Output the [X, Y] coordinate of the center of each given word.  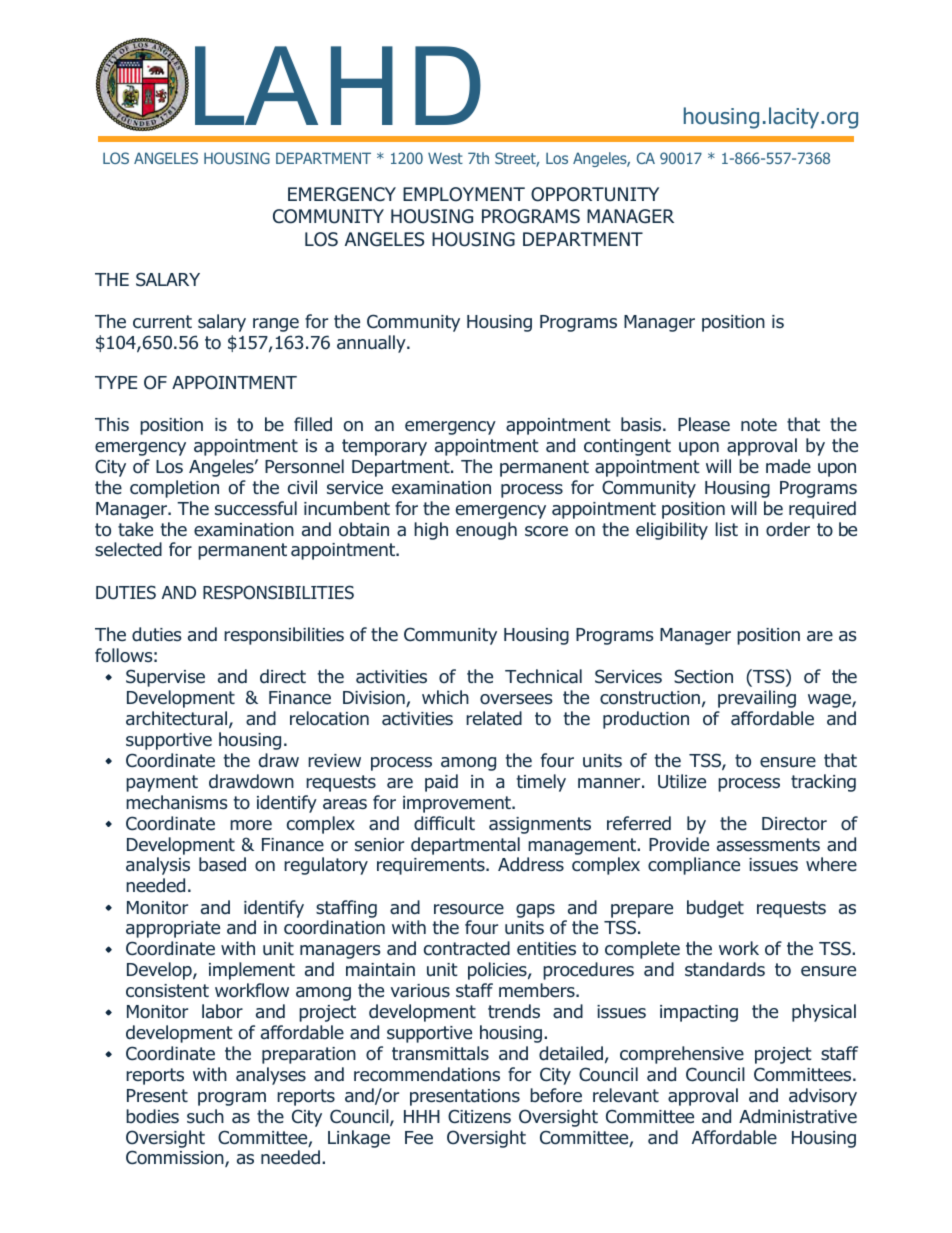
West [445, 158]
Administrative [798, 1116]
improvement [458, 804]
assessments [768, 845]
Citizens [479, 1116]
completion [174, 489]
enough [486, 531]
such [205, 1116]
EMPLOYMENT [464, 194]
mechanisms [177, 802]
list [727, 529]
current [162, 322]
